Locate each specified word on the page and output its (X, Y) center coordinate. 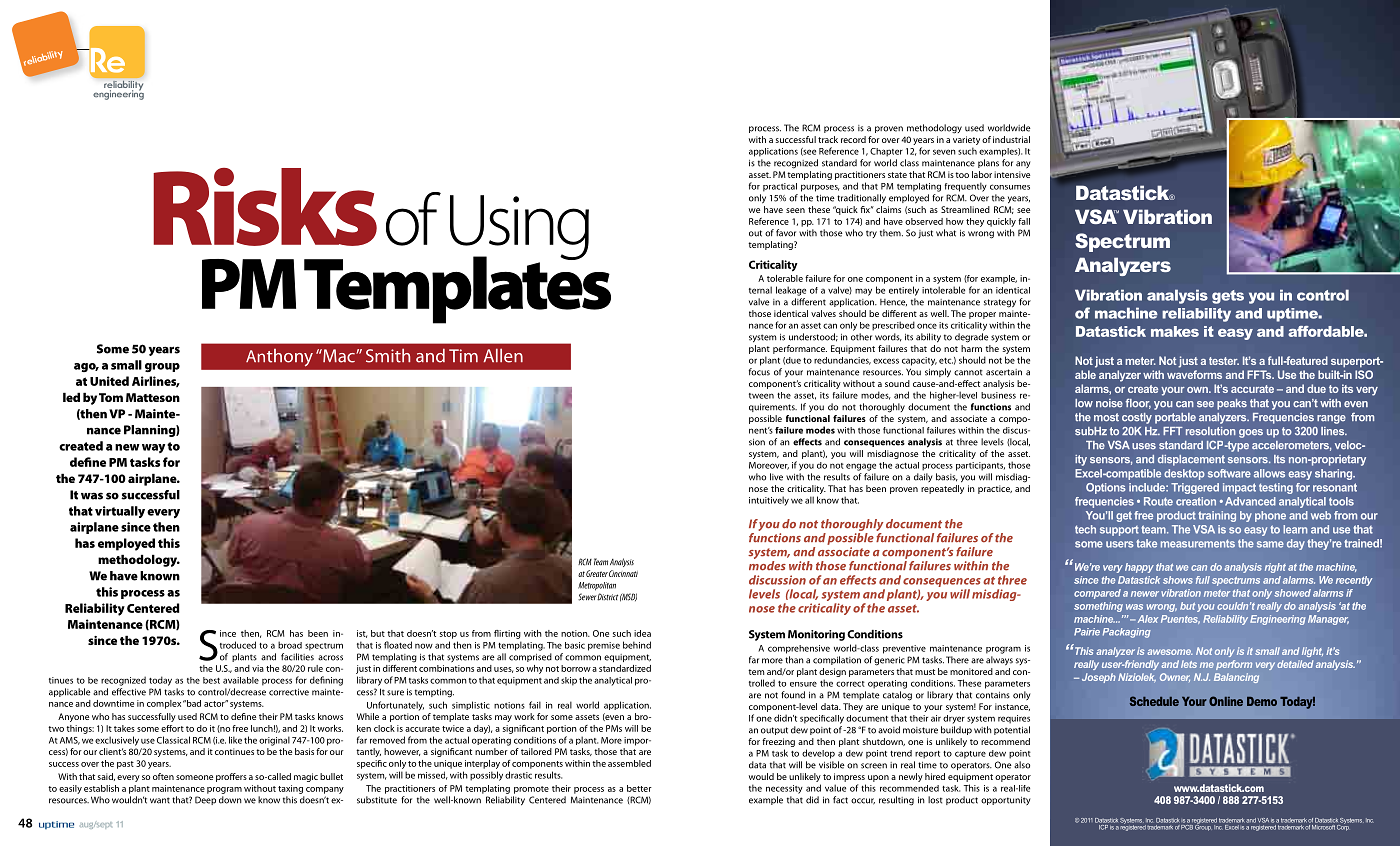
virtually (120, 512)
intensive (1012, 174)
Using (519, 229)
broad (290, 645)
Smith (388, 355)
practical (780, 187)
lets (1189, 664)
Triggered (1195, 488)
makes (1175, 331)
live (776, 477)
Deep (205, 800)
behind (637, 645)
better (639, 788)
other (861, 337)
